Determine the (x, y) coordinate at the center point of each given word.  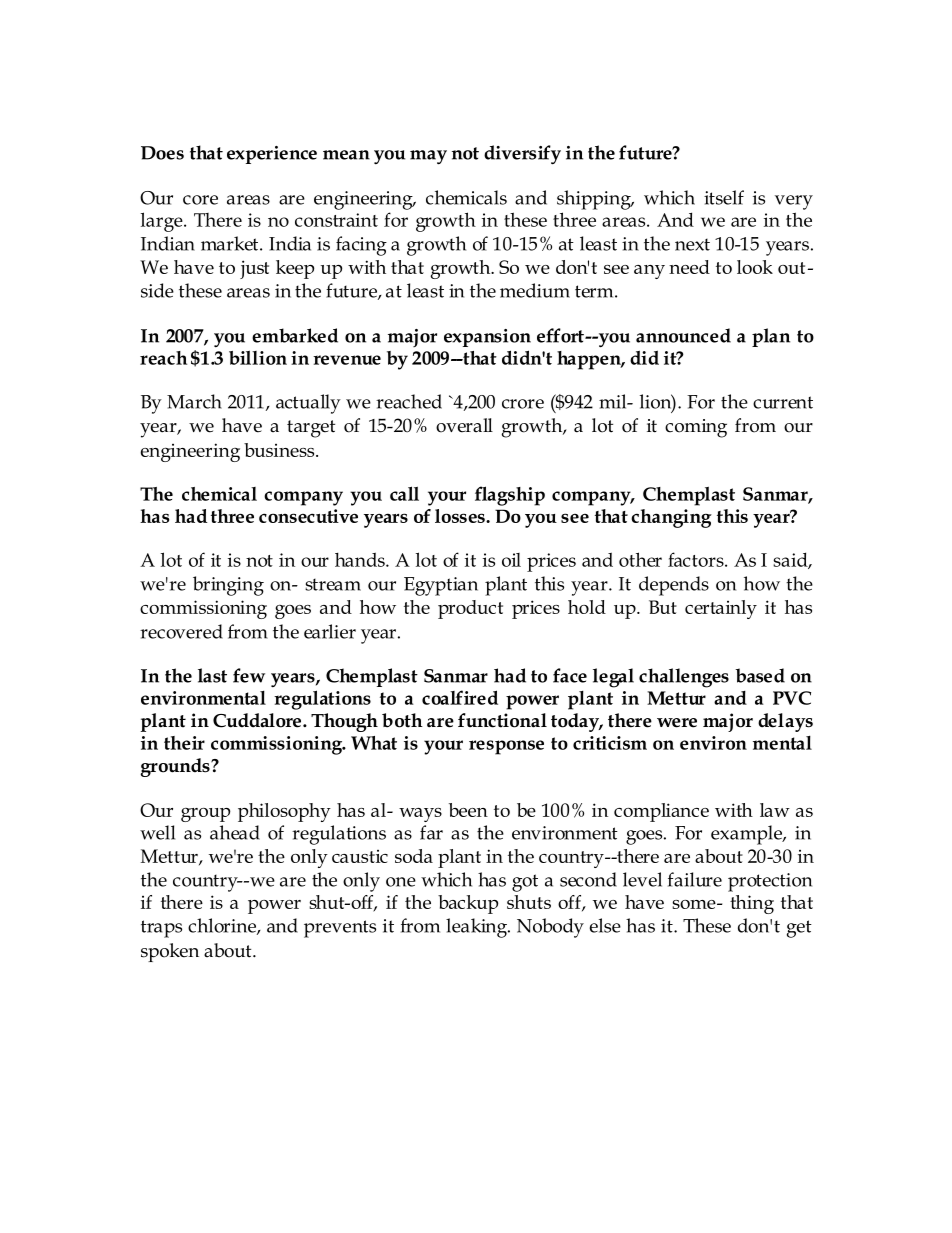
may (428, 157)
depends (674, 586)
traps (161, 929)
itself (724, 197)
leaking (477, 928)
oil (511, 560)
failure (695, 879)
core (200, 200)
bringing (228, 586)
